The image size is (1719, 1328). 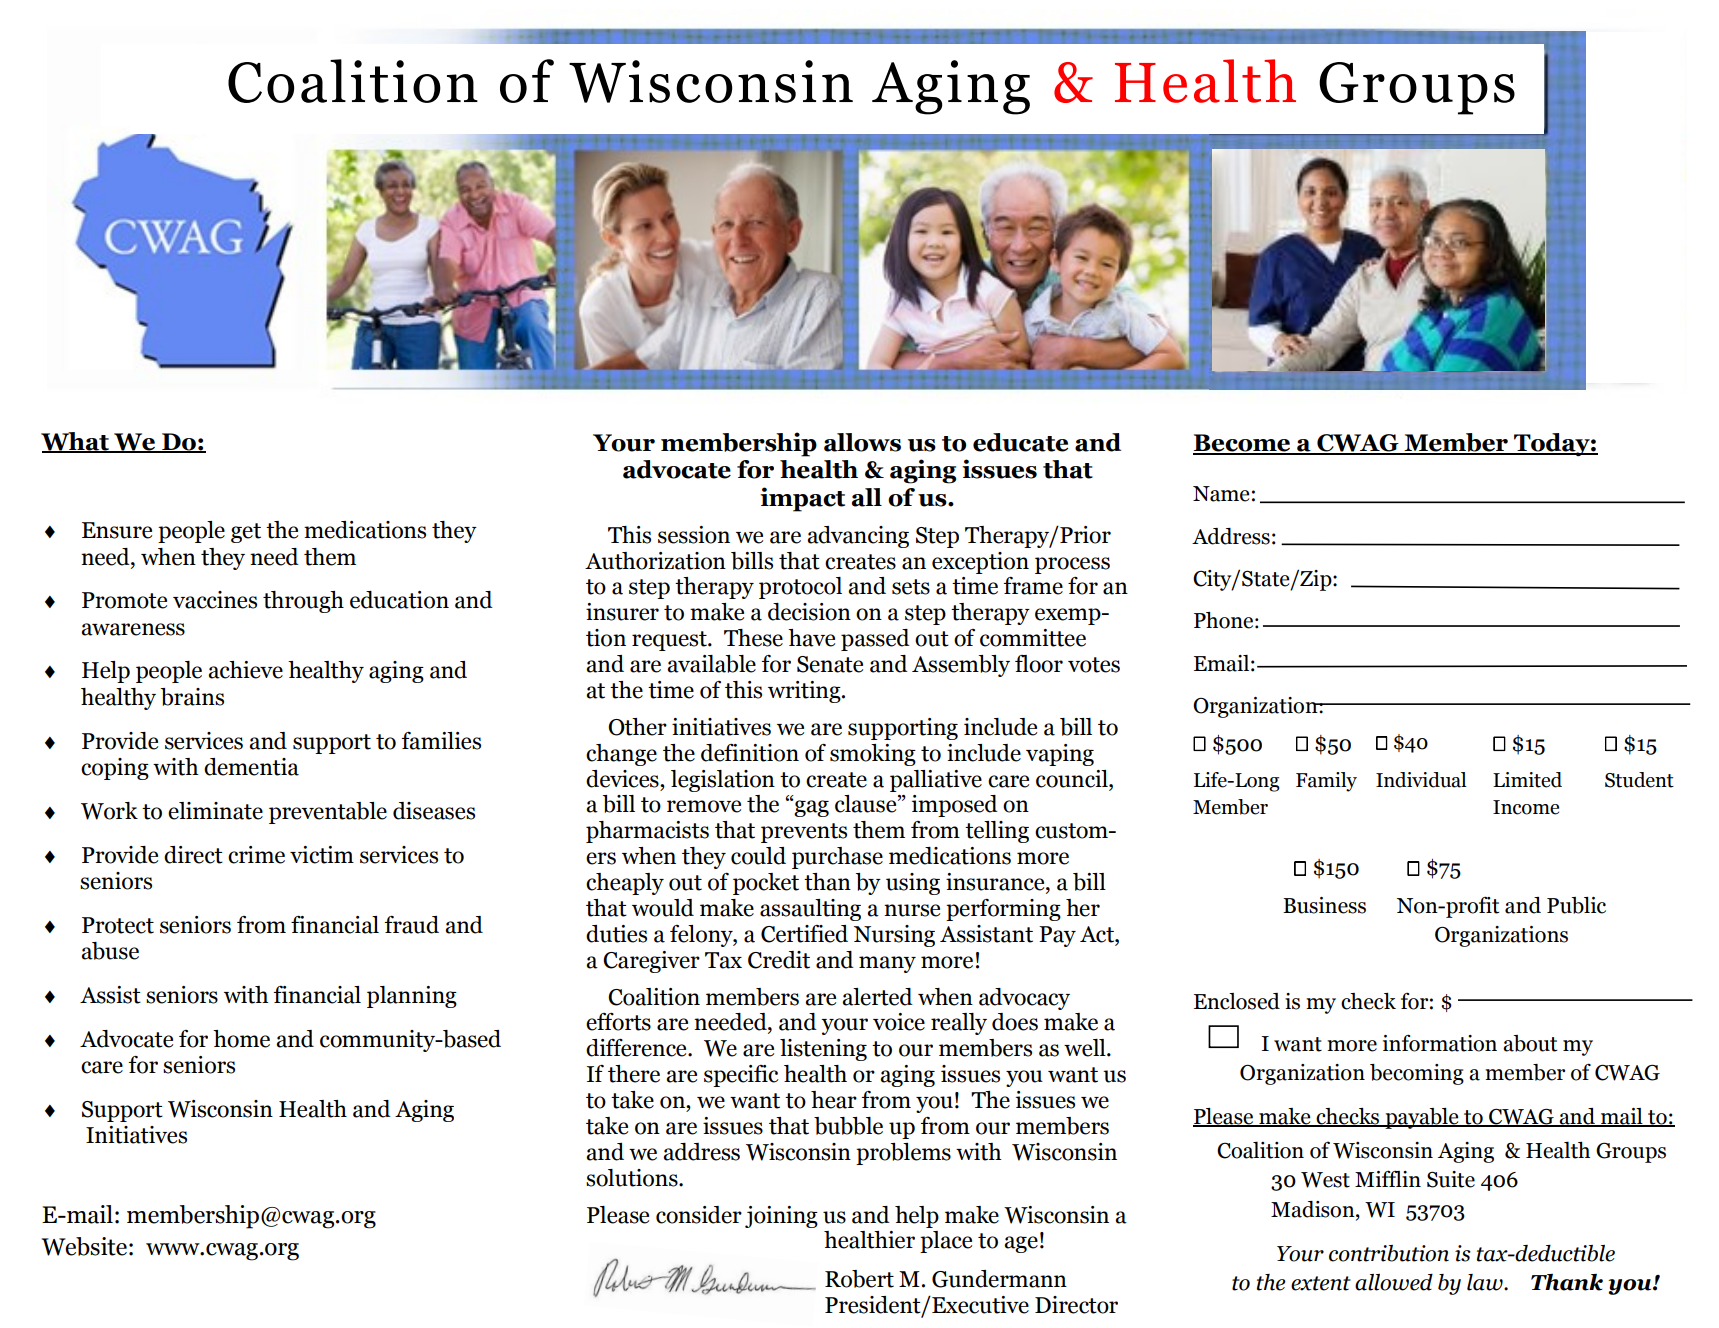 I want to click on Website, so click(x=84, y=1246).
